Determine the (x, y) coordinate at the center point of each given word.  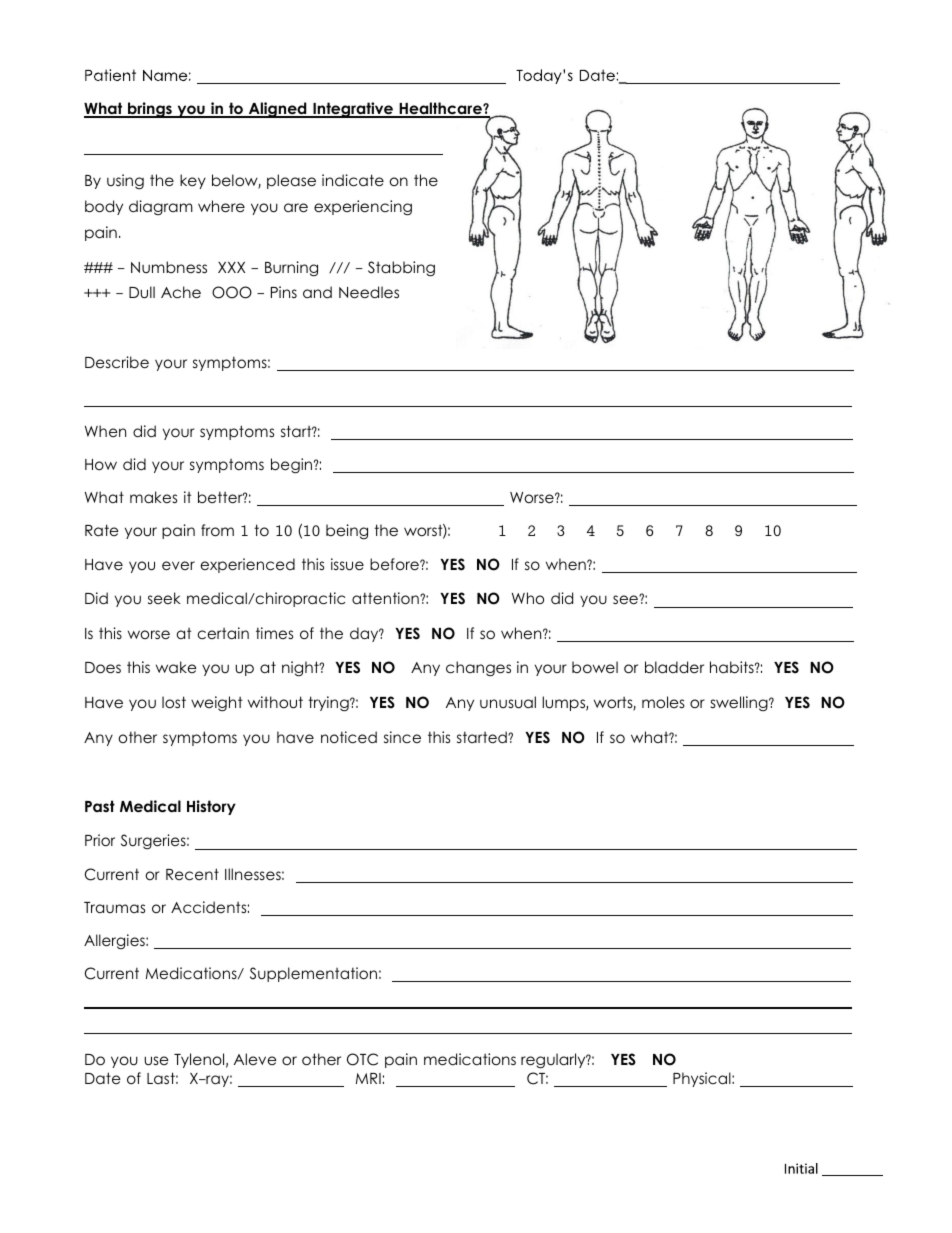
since (402, 737)
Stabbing (401, 269)
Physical (703, 1079)
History (211, 807)
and (317, 292)
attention (386, 598)
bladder (674, 667)
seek (164, 598)
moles (663, 702)
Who (528, 598)
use (156, 1060)
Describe (117, 362)
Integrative (353, 110)
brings (150, 110)
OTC (362, 1059)
